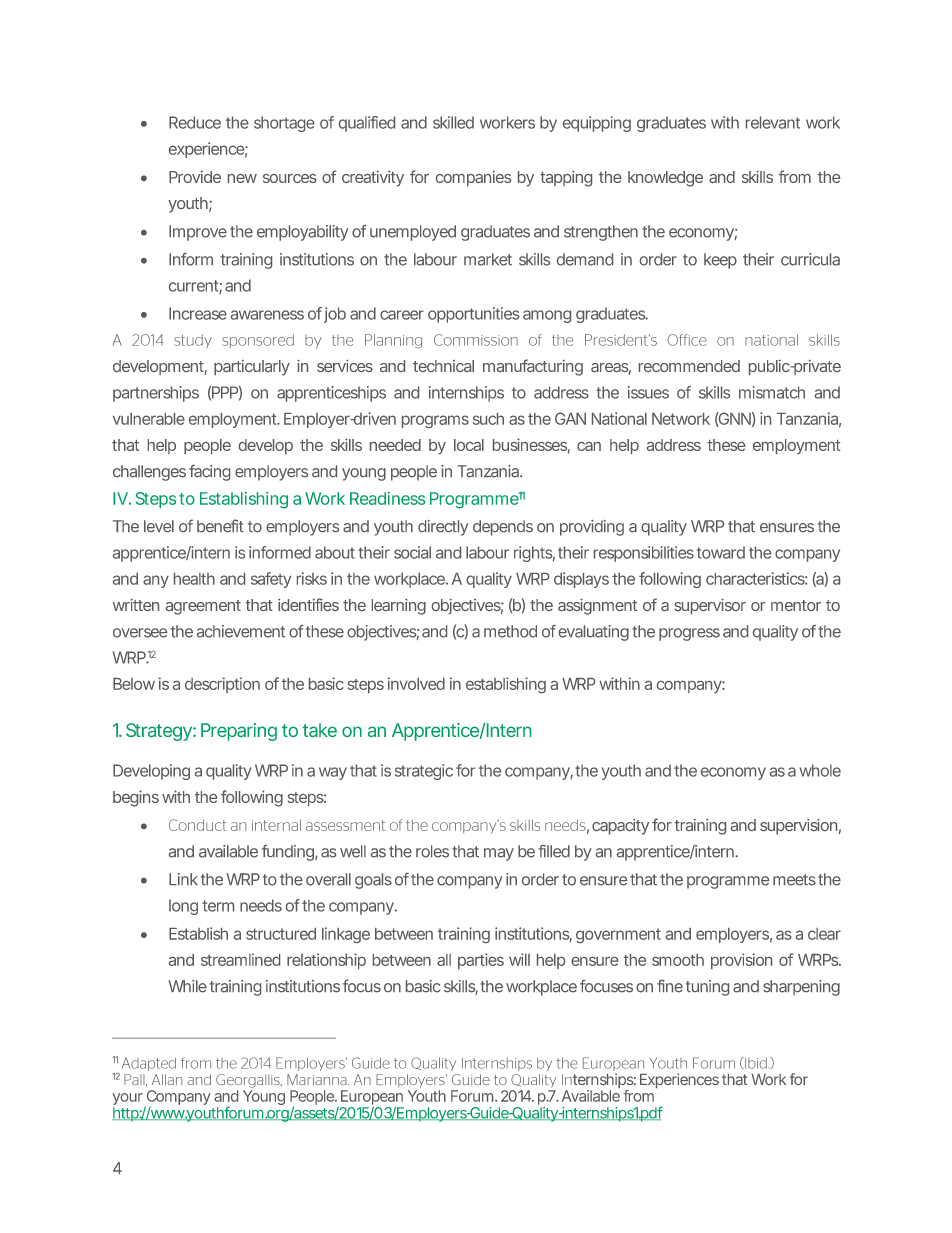  I want to click on relevant, so click(773, 122).
